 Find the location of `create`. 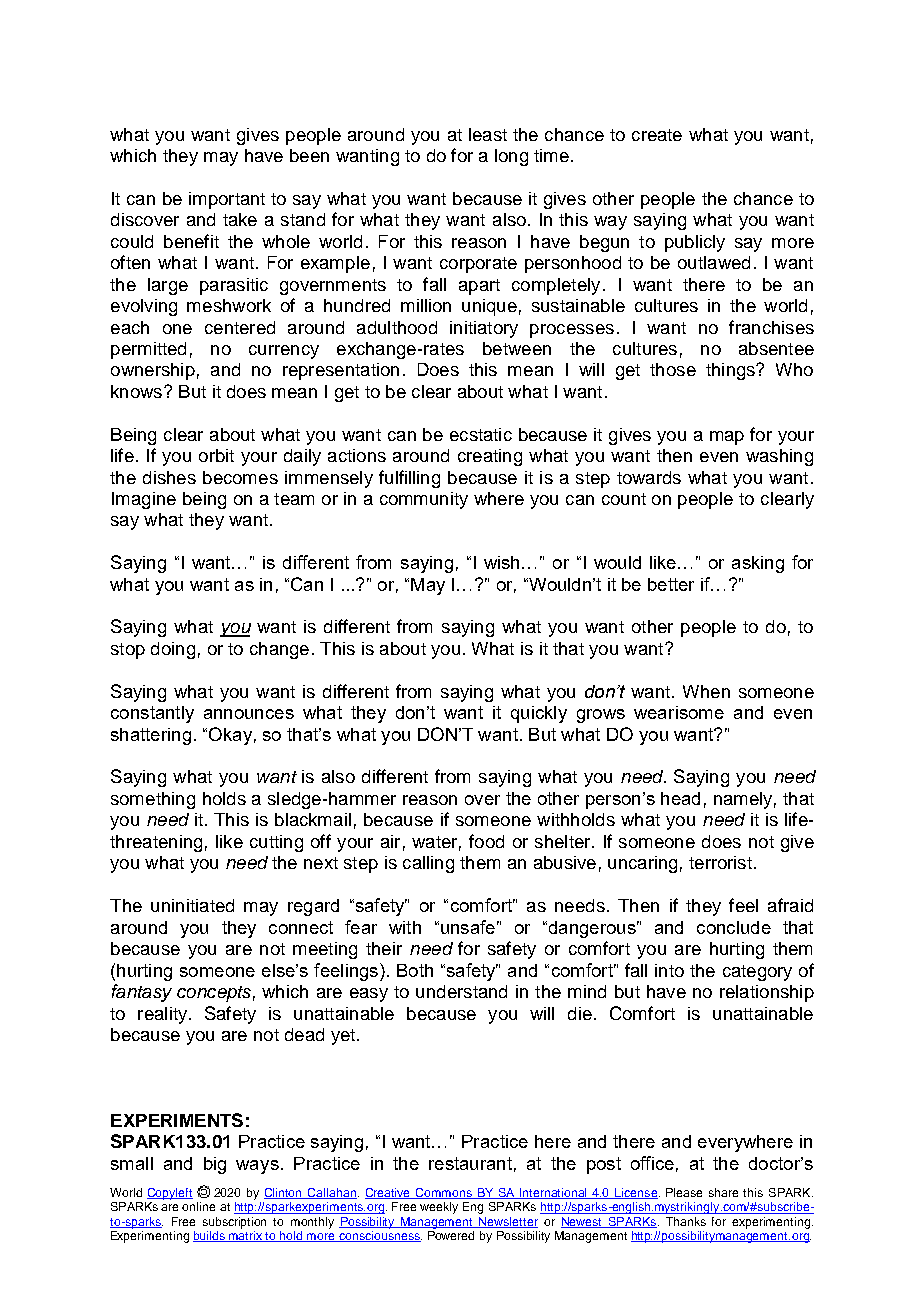

create is located at coordinates (657, 135).
